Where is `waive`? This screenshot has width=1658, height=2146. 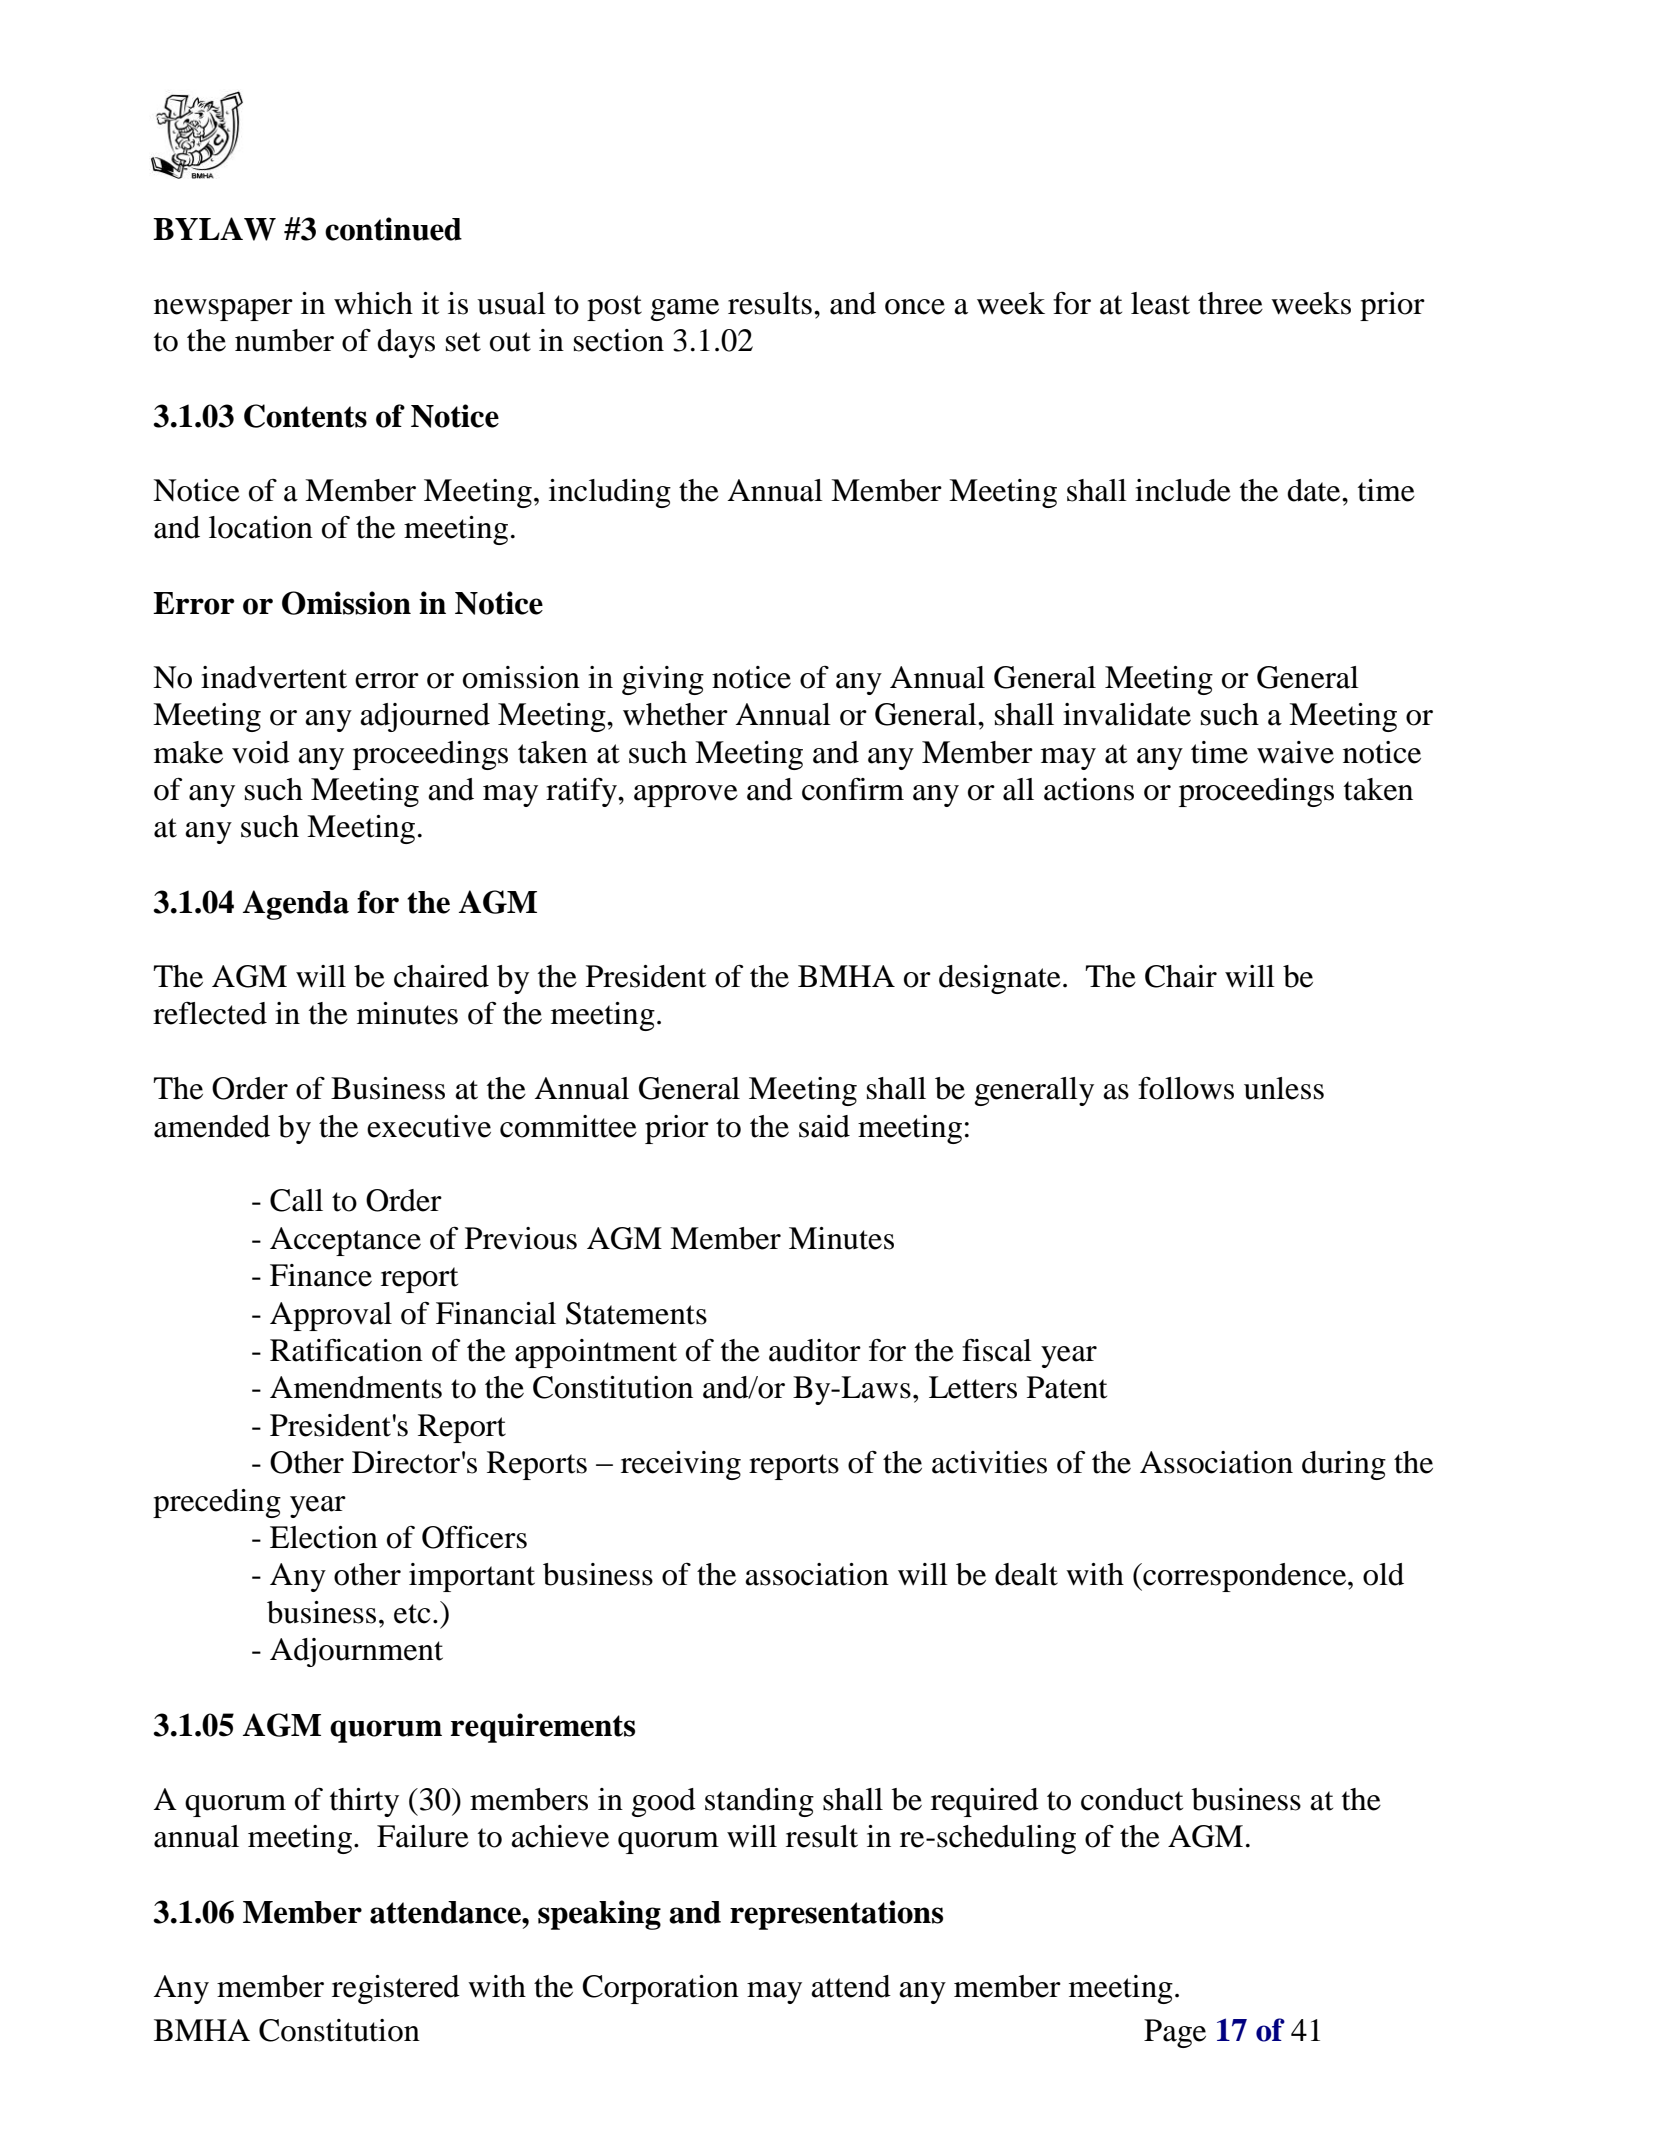 waive is located at coordinates (1295, 752).
